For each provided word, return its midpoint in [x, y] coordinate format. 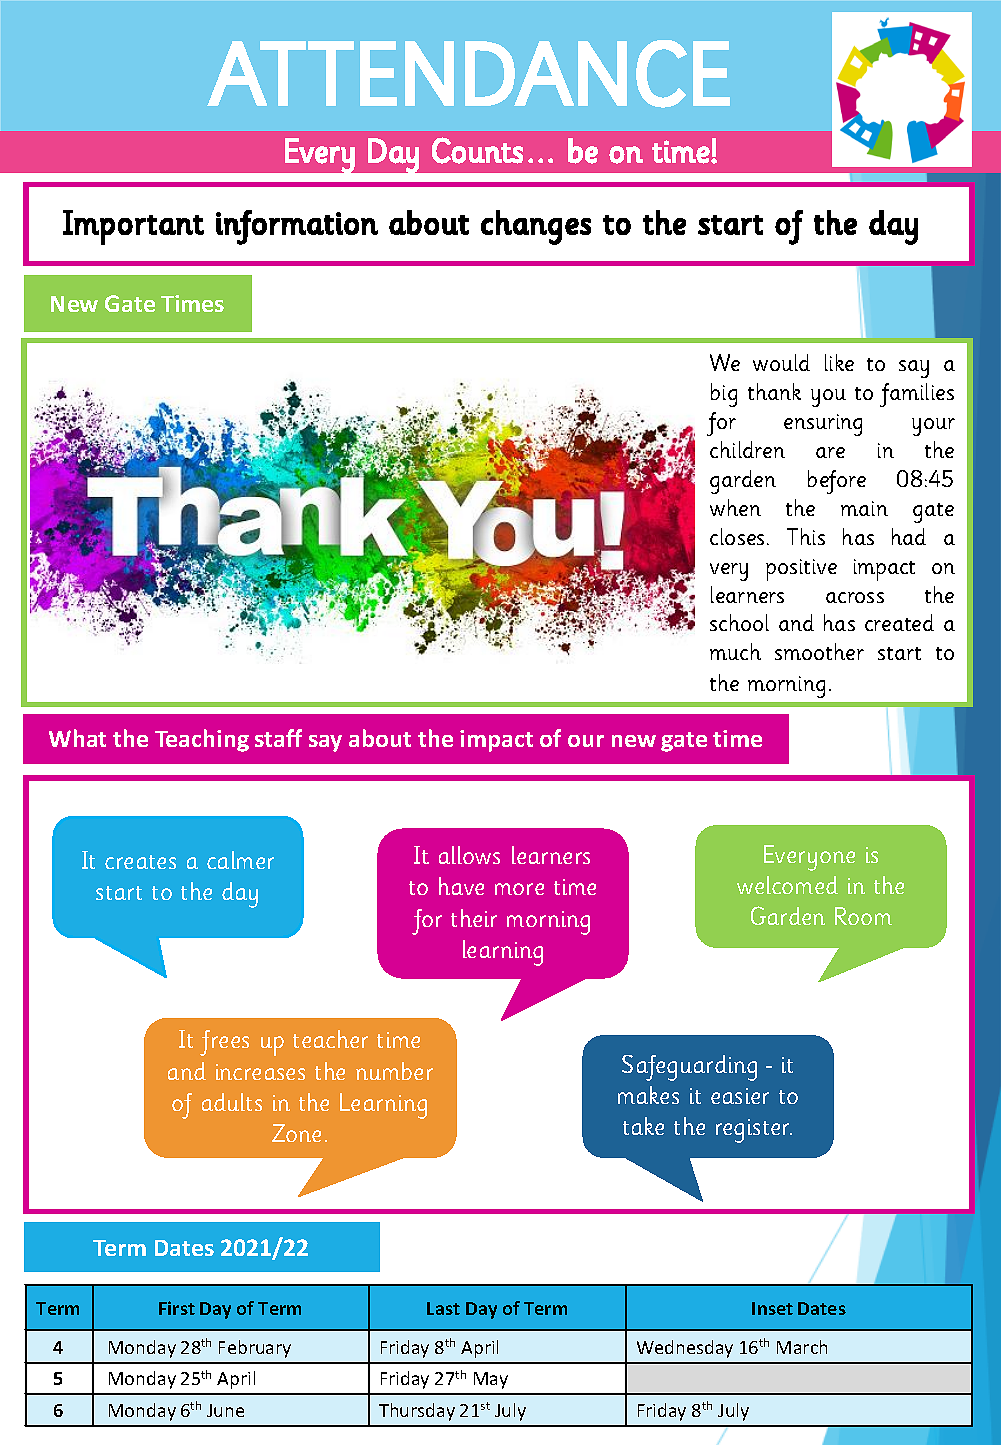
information [297, 227]
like [839, 362]
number [394, 1071]
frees [224, 1043]
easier [740, 1096]
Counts [477, 150]
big [724, 395]
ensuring [823, 425]
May [491, 1380]
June [225, 1410]
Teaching [202, 740]
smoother [819, 651]
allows [469, 855]
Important [133, 227]
